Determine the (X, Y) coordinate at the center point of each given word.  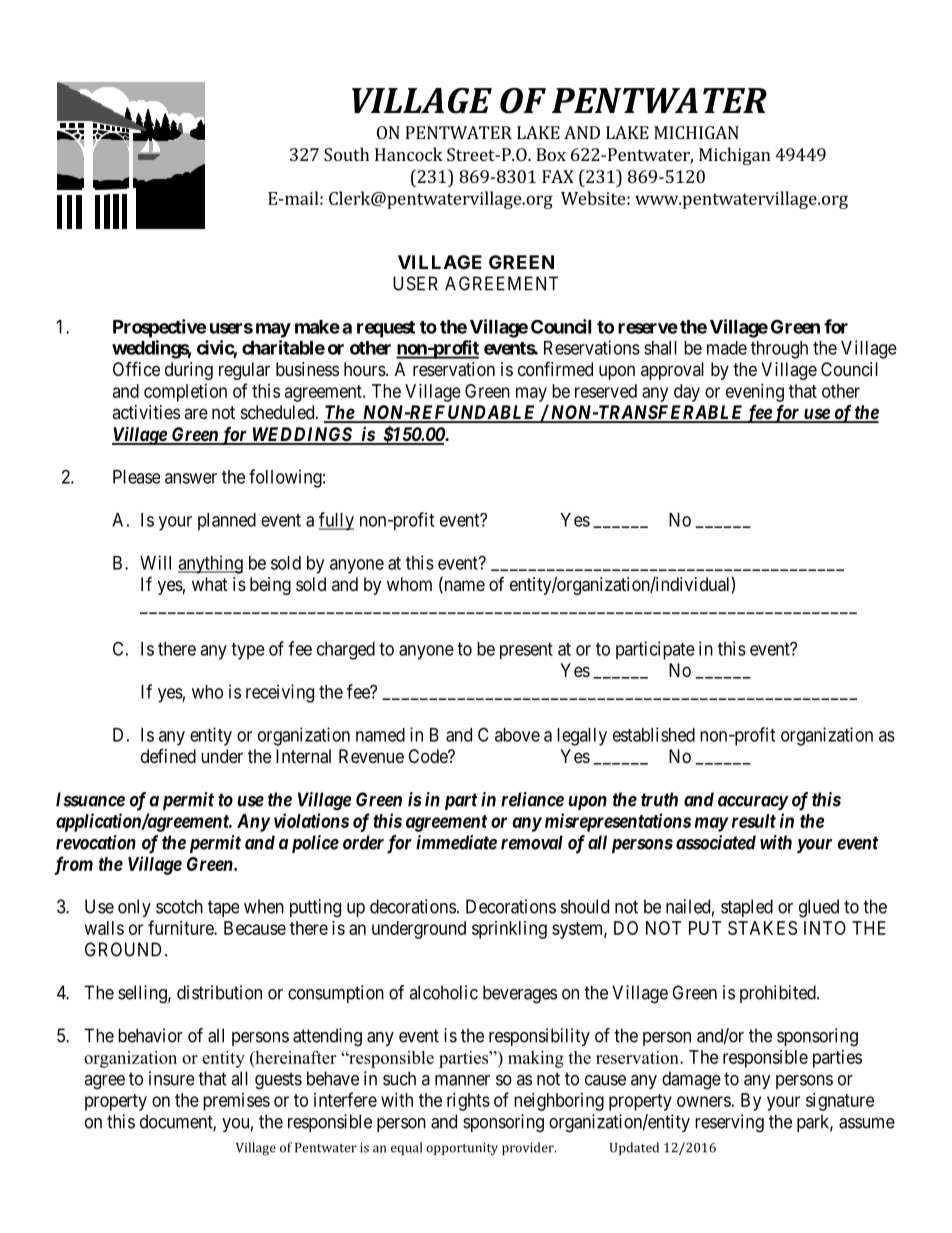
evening (755, 393)
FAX (558, 176)
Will (155, 562)
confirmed (555, 368)
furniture (181, 927)
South (346, 154)
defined (168, 756)
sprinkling (509, 930)
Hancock (409, 154)
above (517, 735)
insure (172, 1078)
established (654, 734)
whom (409, 584)
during (189, 371)
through (779, 350)
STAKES (762, 928)
